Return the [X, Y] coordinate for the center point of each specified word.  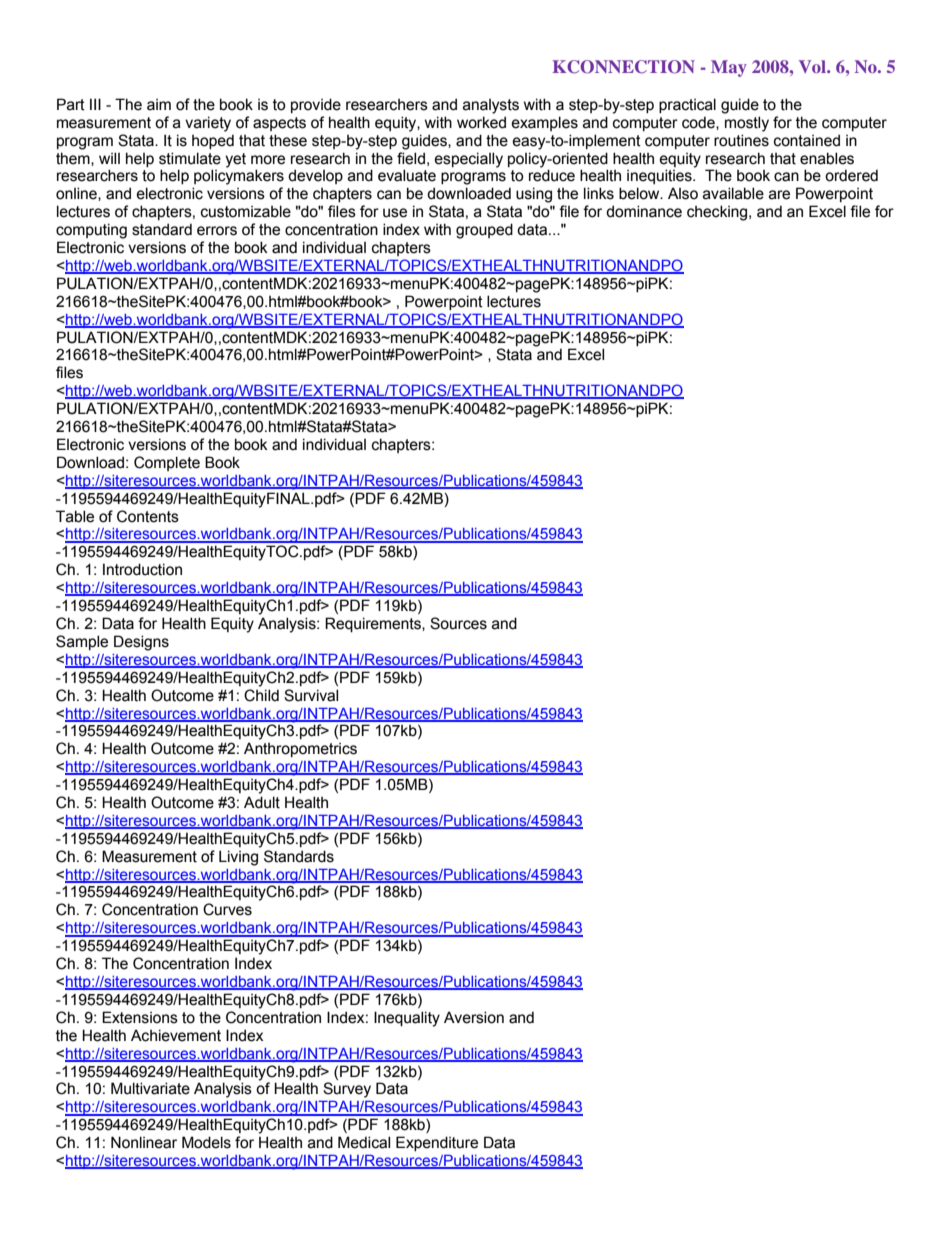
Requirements [374, 624]
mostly [747, 124]
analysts [491, 106]
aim [159, 105]
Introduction [142, 569]
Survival [311, 695]
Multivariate [150, 1088]
